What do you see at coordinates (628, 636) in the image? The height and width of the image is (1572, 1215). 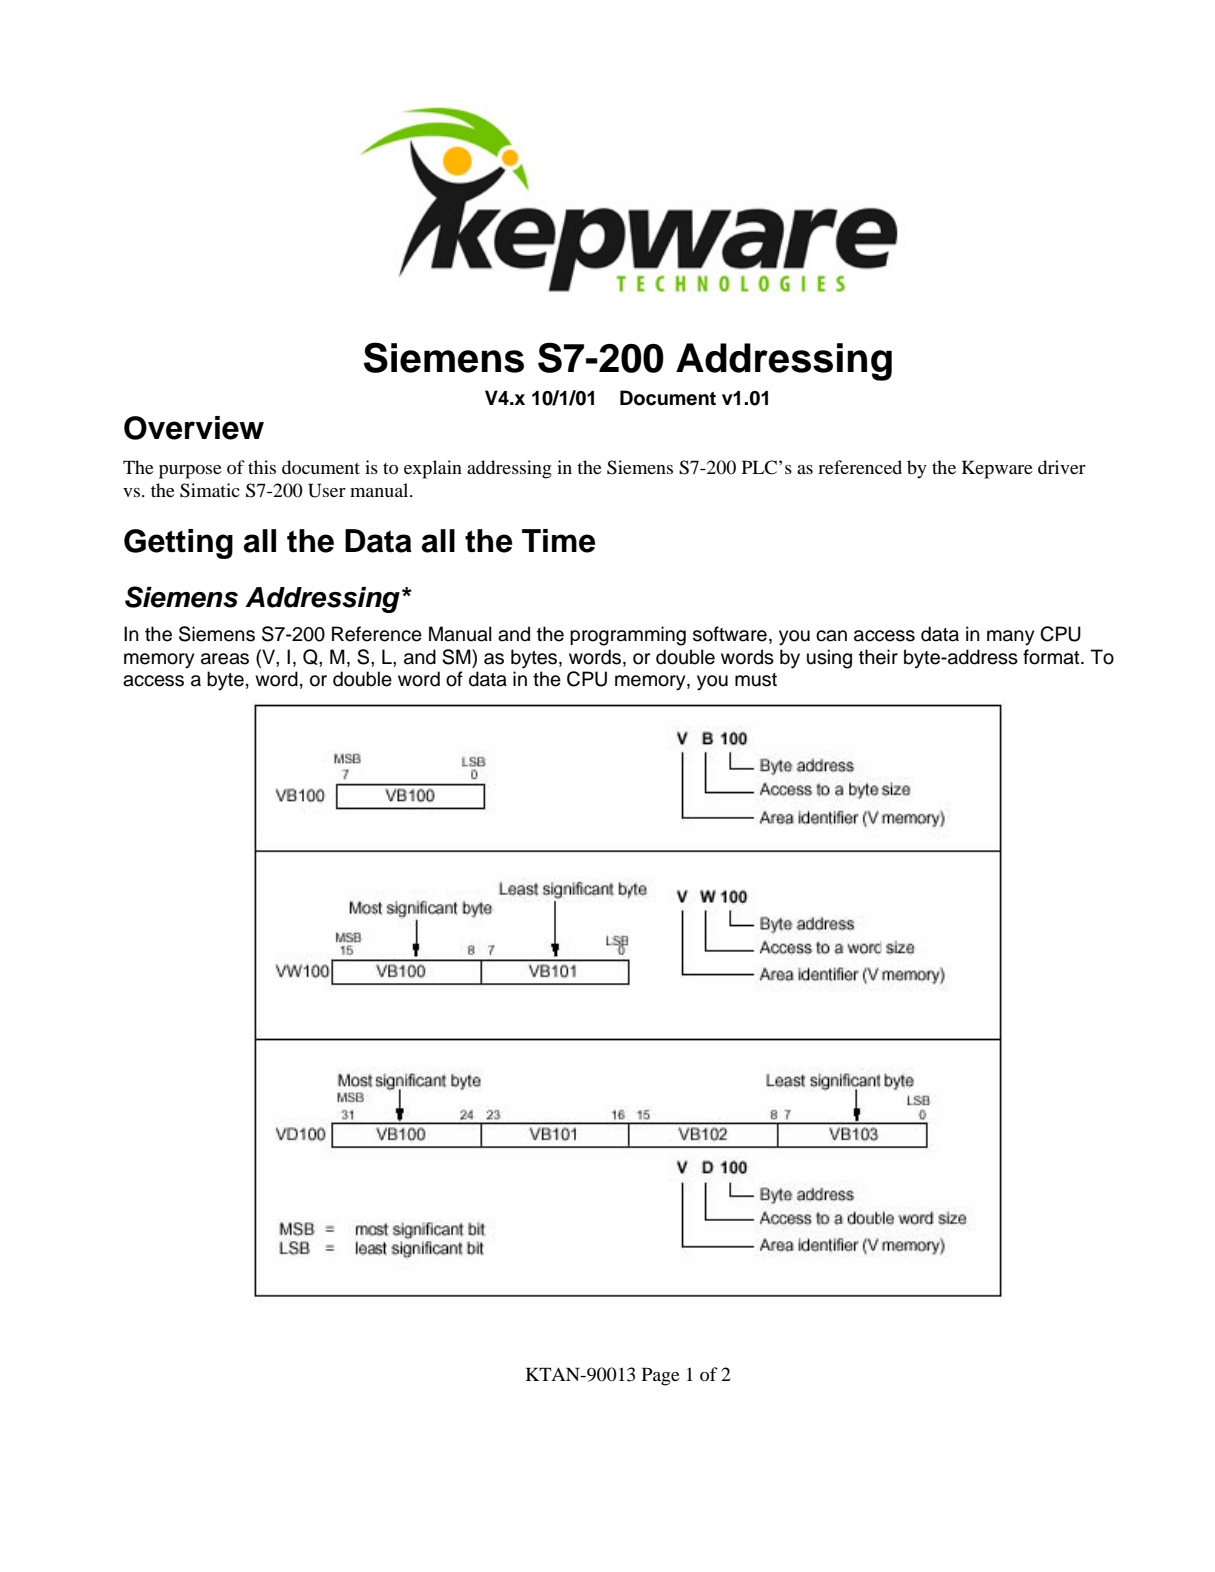 I see `programming` at bounding box center [628, 636].
